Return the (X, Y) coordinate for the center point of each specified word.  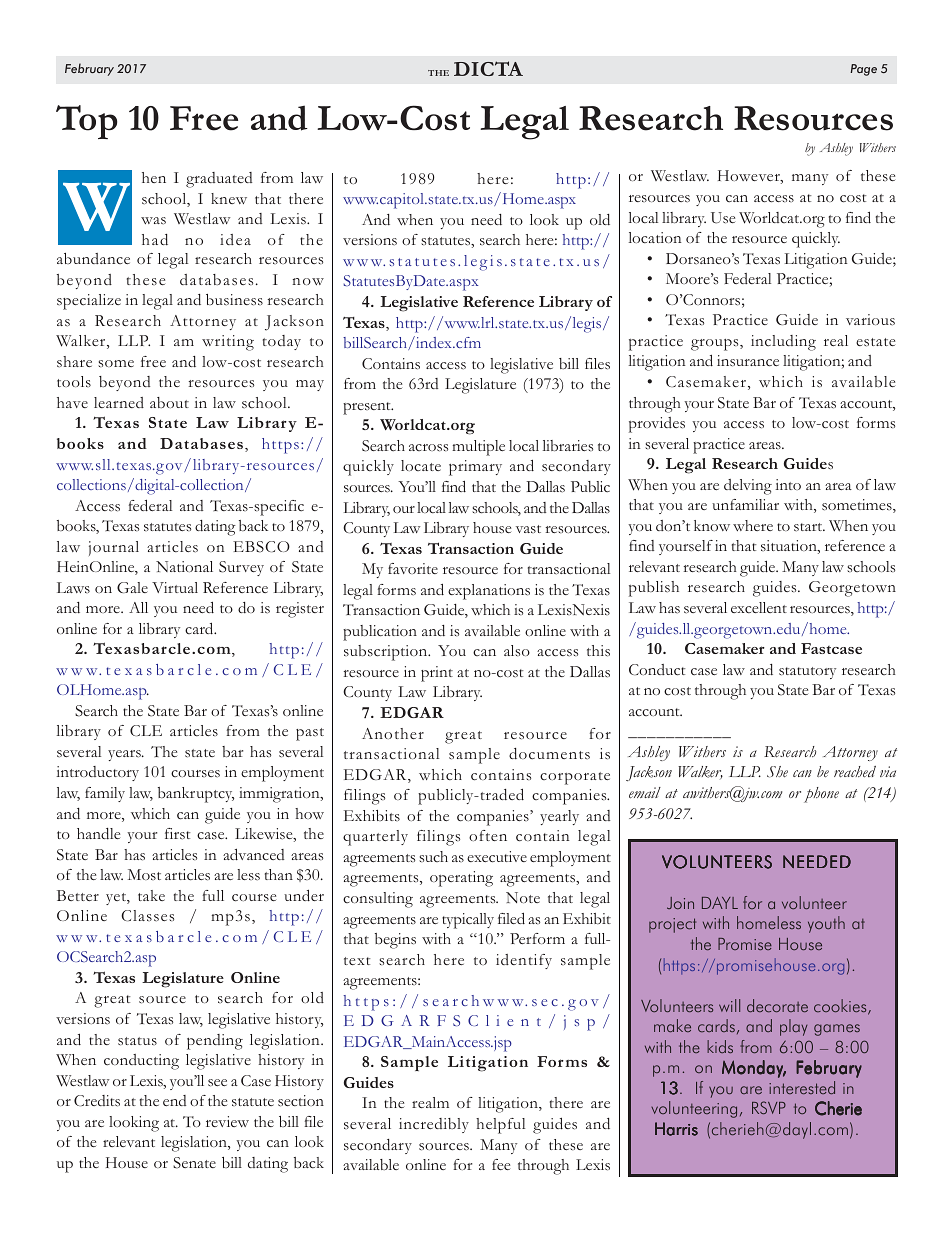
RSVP (769, 1107)
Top (86, 122)
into (788, 484)
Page (863, 70)
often (488, 835)
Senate (194, 1163)
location (655, 237)
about (169, 402)
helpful (500, 1126)
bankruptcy (196, 795)
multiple (478, 448)
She (777, 772)
